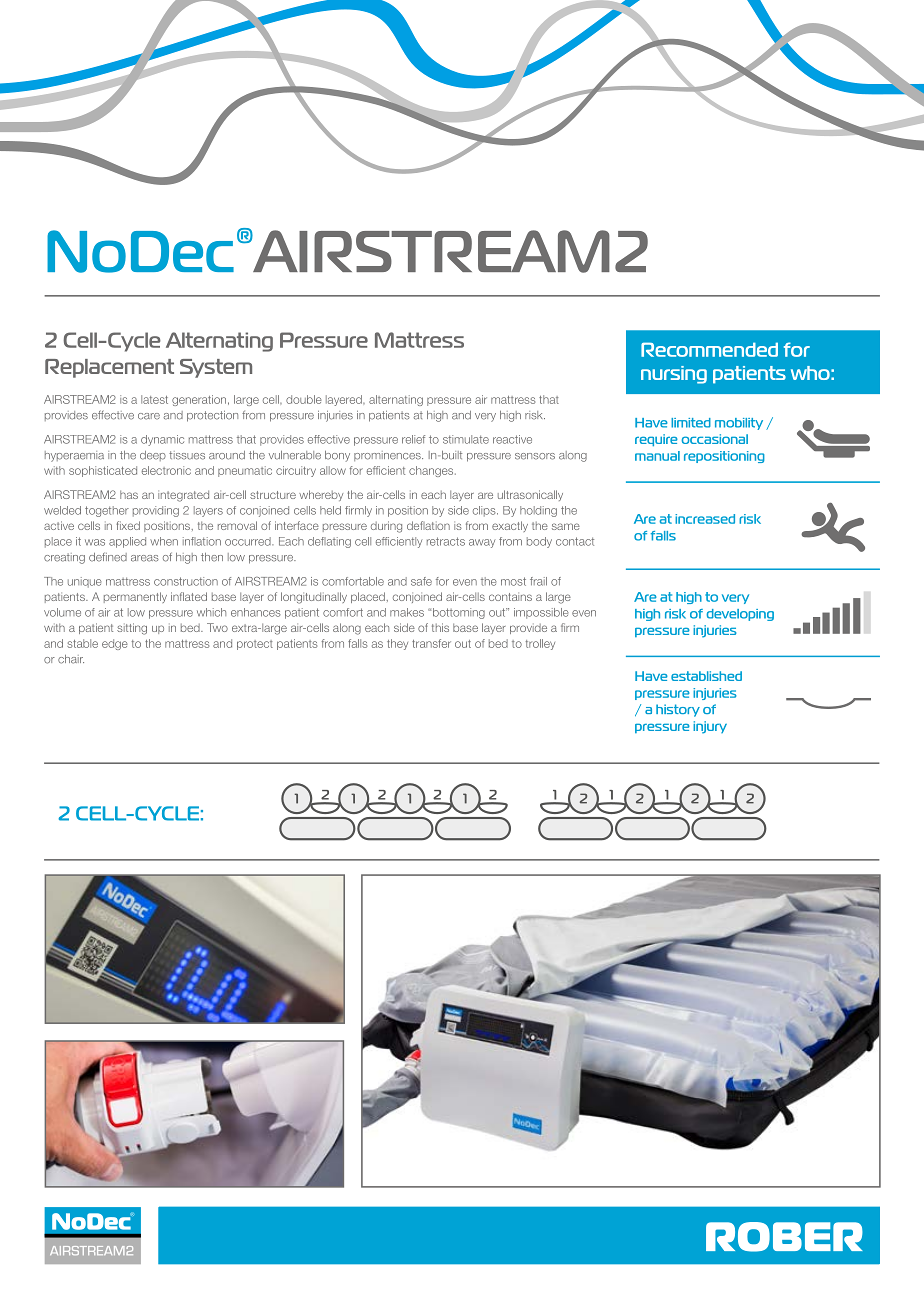 This screenshot has width=924, height=1308. Describe the element at coordinates (674, 375) in the screenshot. I see `nursing` at that location.
